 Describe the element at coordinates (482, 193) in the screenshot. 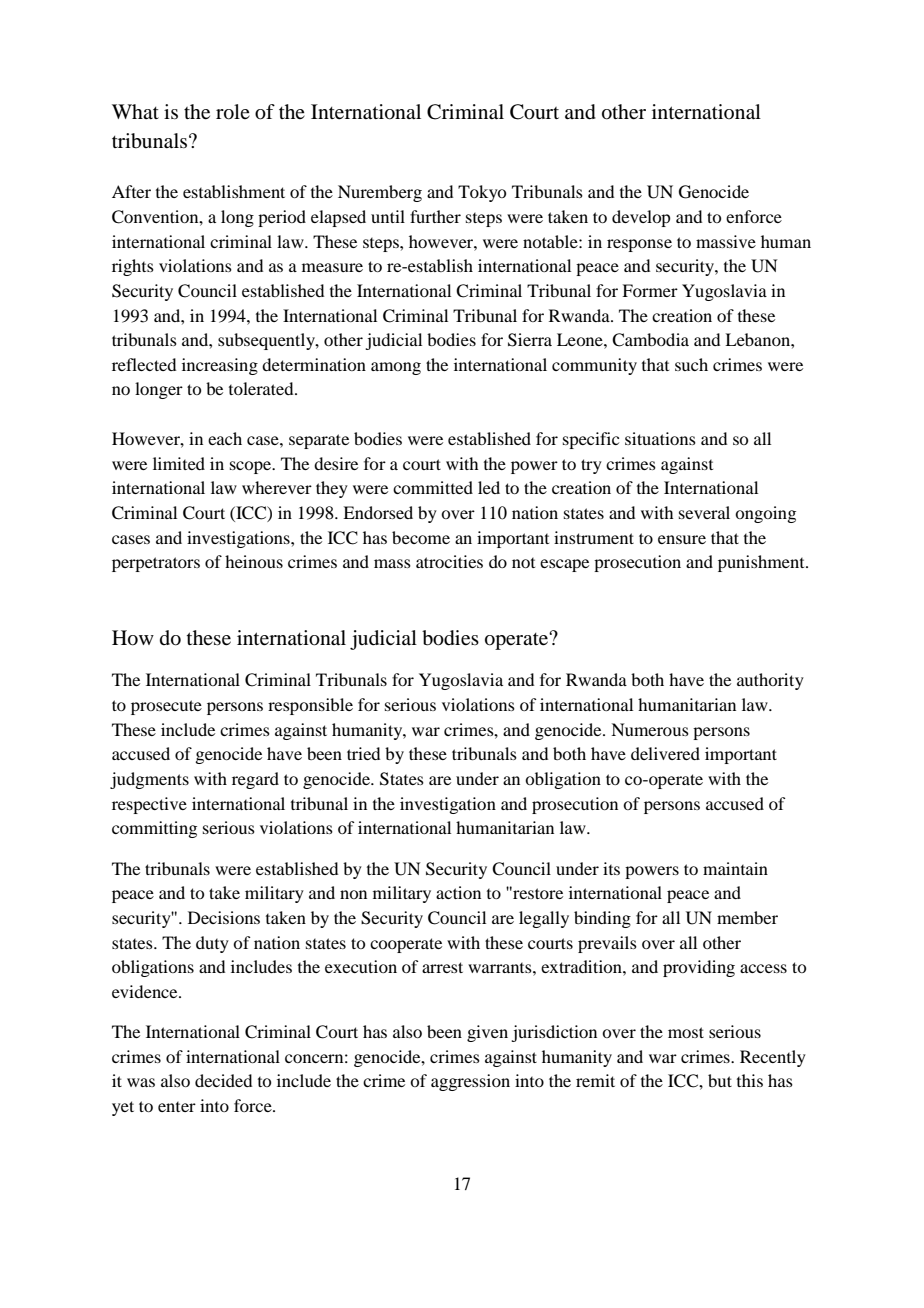

I see `Tokyo` at that location.
